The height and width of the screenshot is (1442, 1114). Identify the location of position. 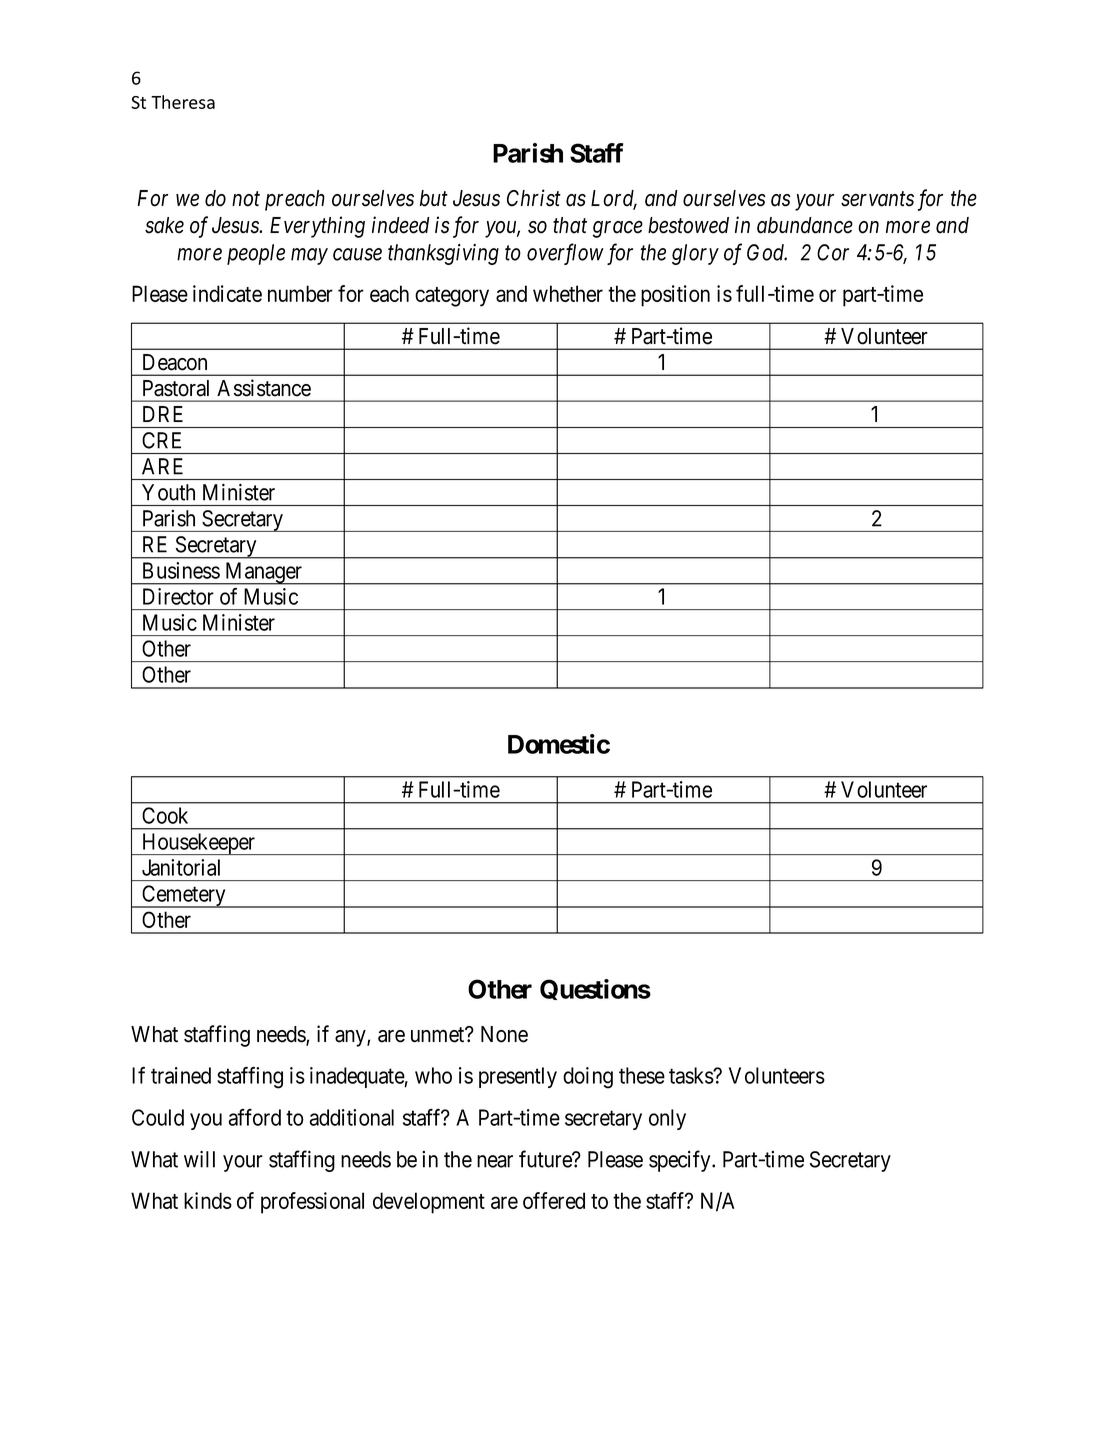
(675, 296).
